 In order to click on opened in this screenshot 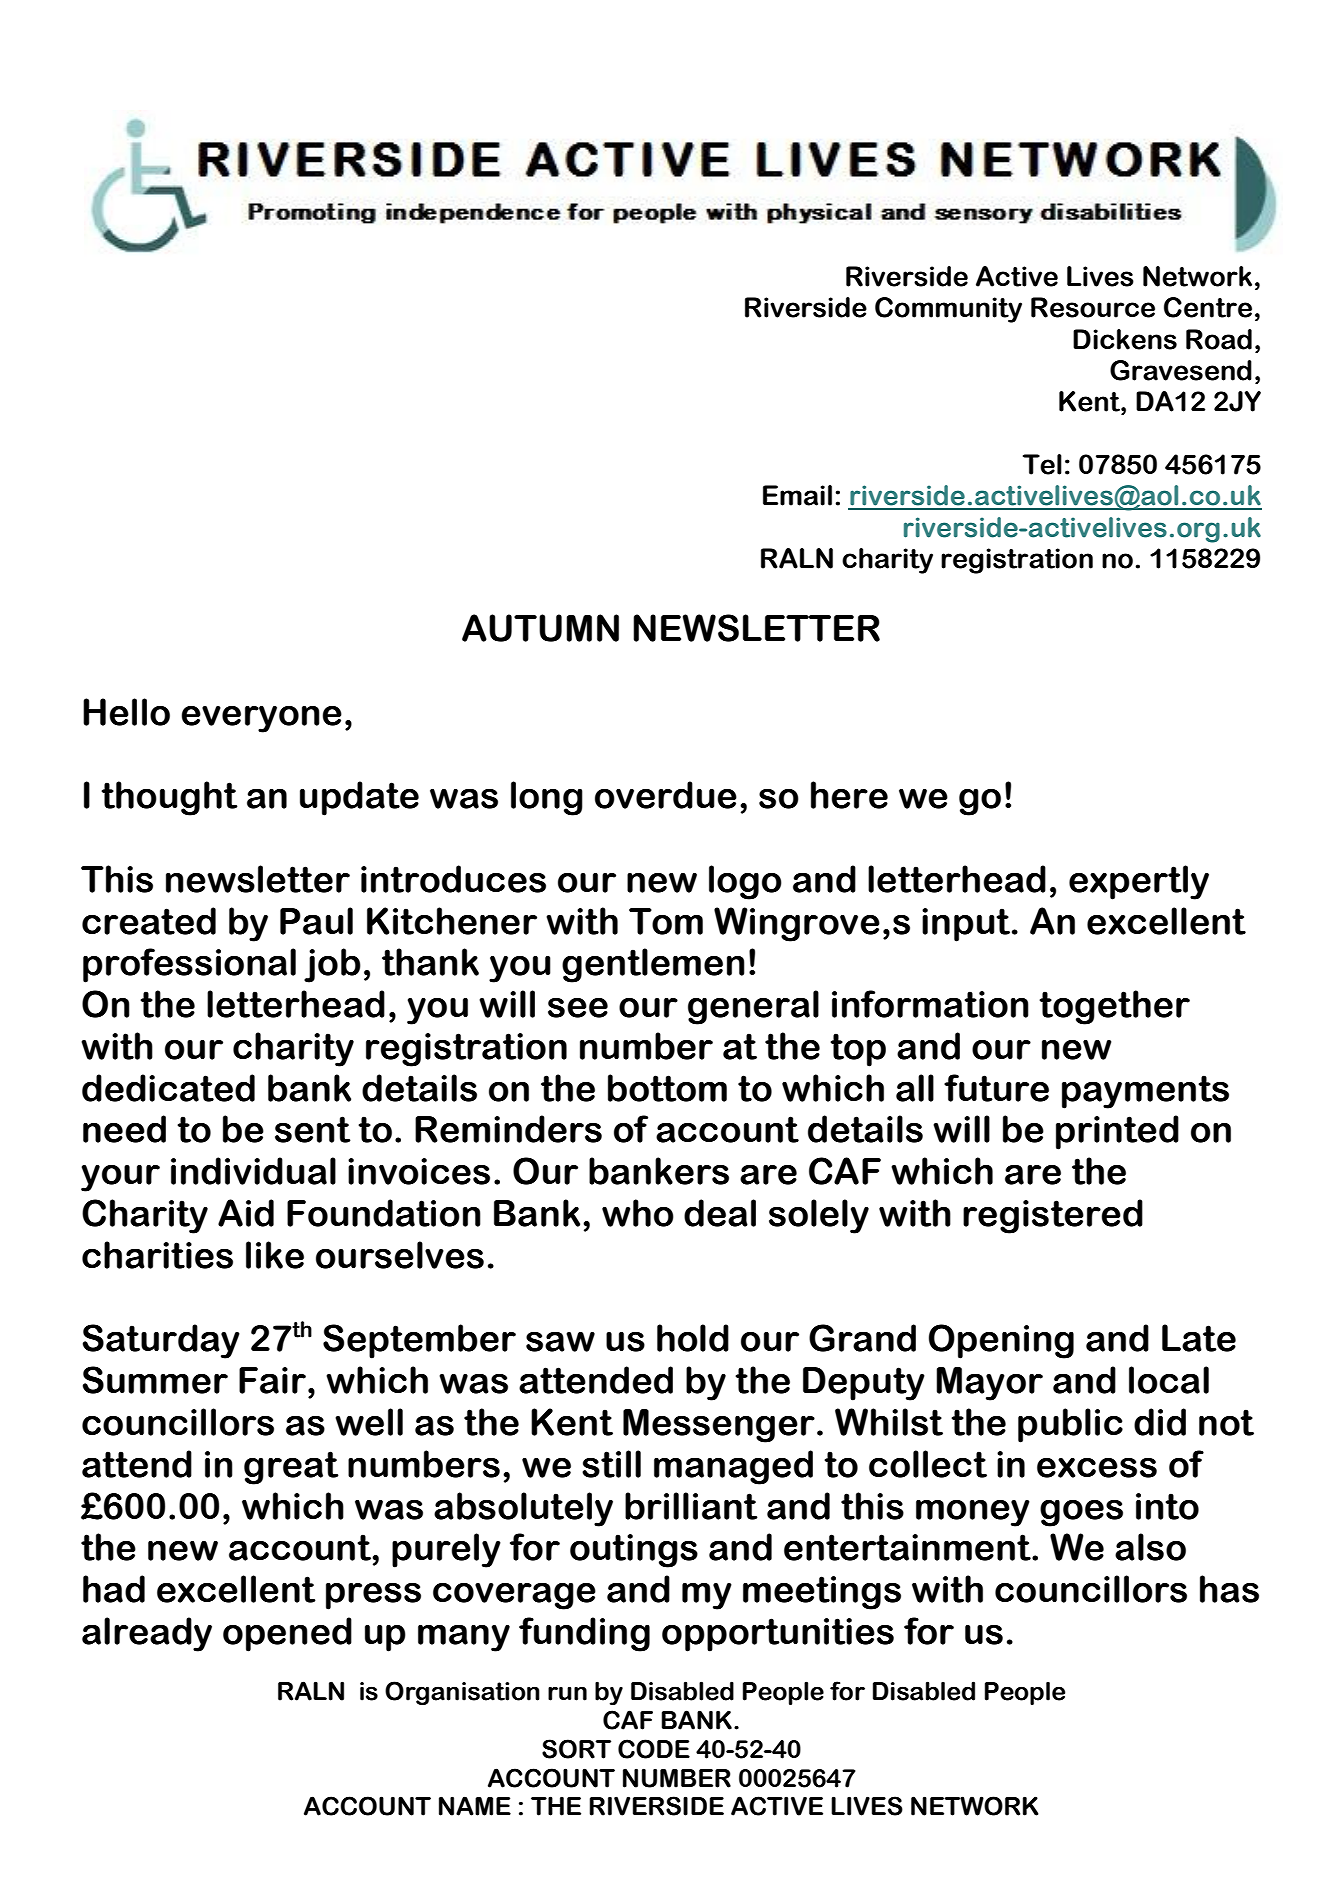, I will do `click(287, 1634)`.
